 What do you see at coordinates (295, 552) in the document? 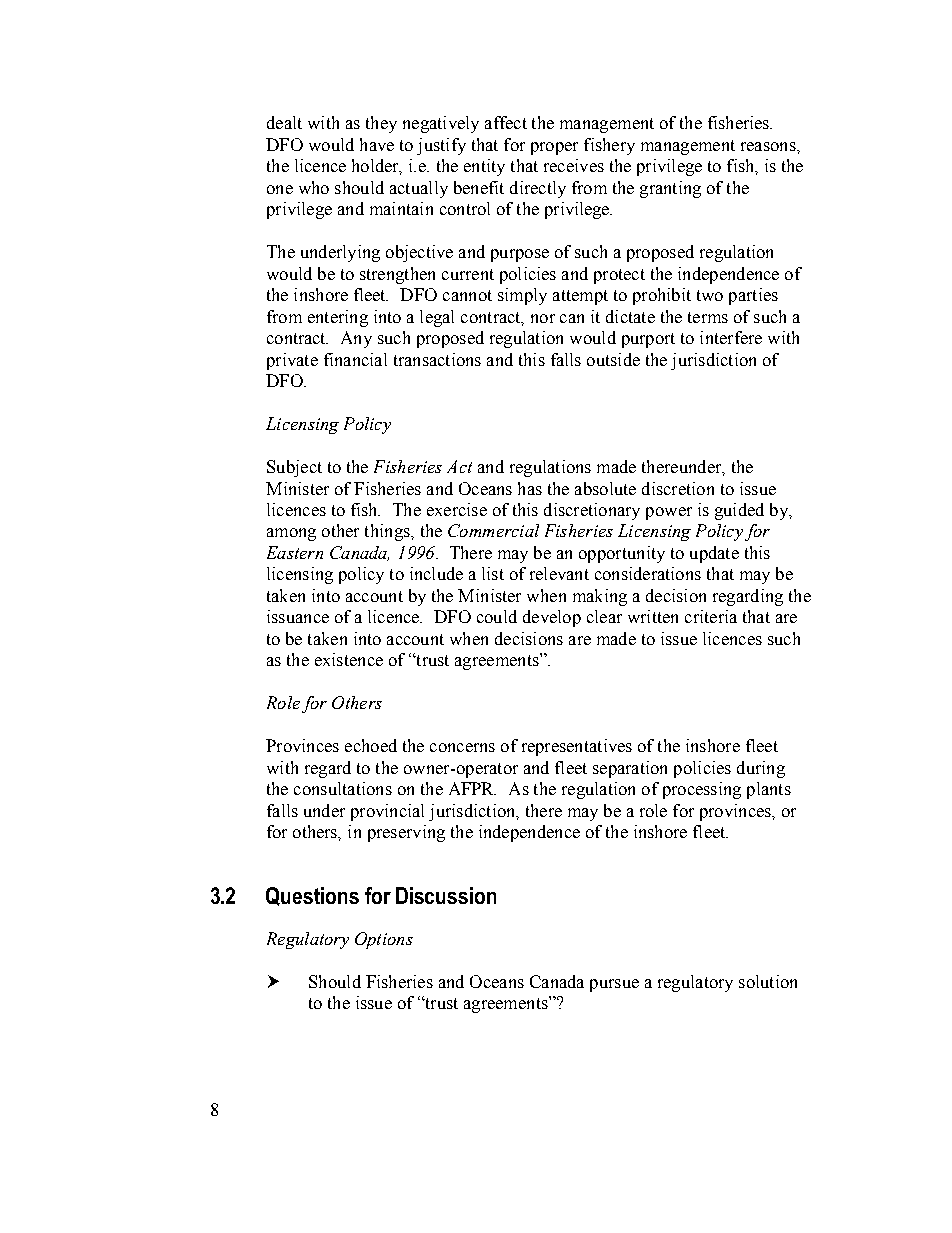
I see `Eastern` at bounding box center [295, 552].
